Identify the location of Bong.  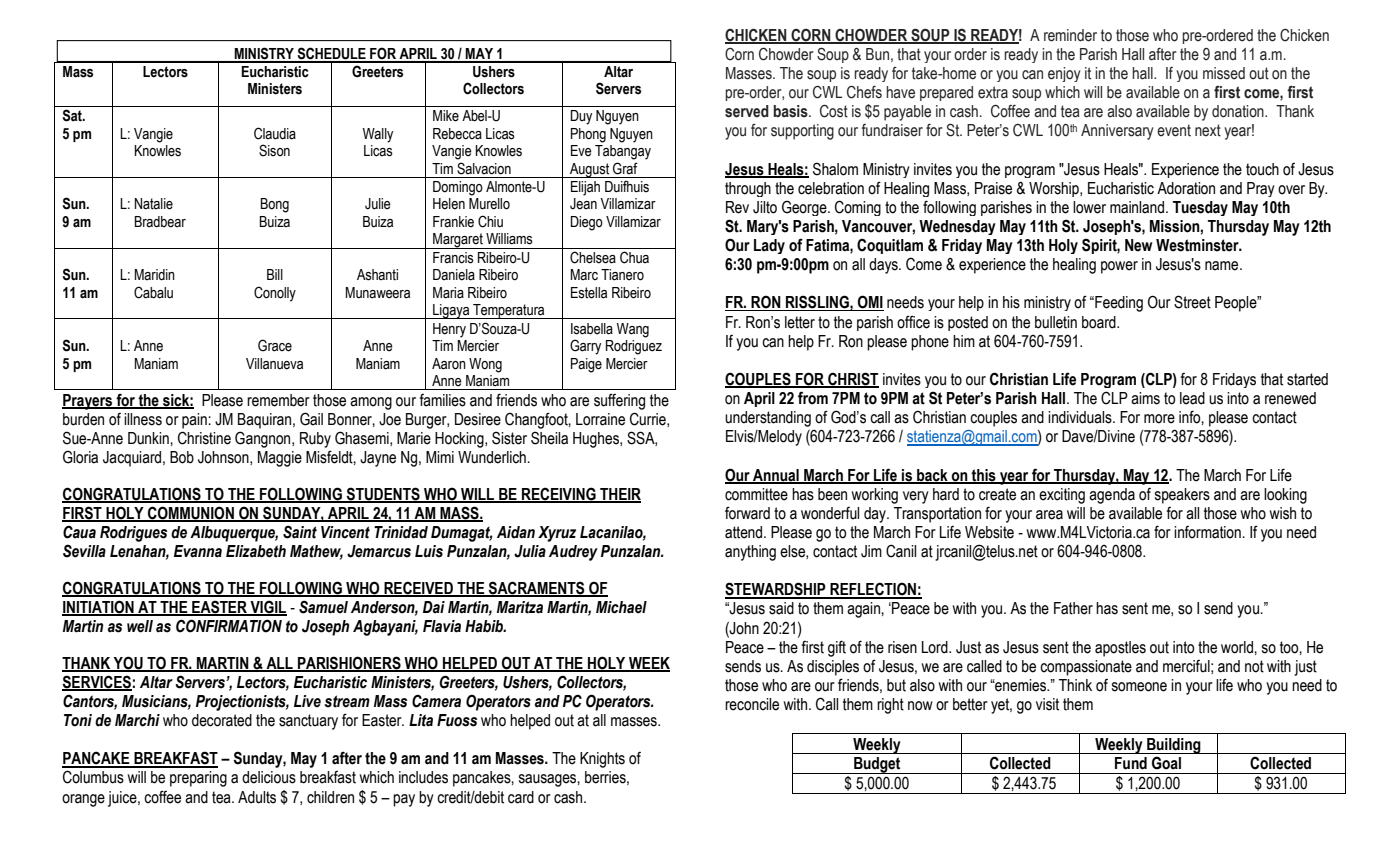
(274, 205).
